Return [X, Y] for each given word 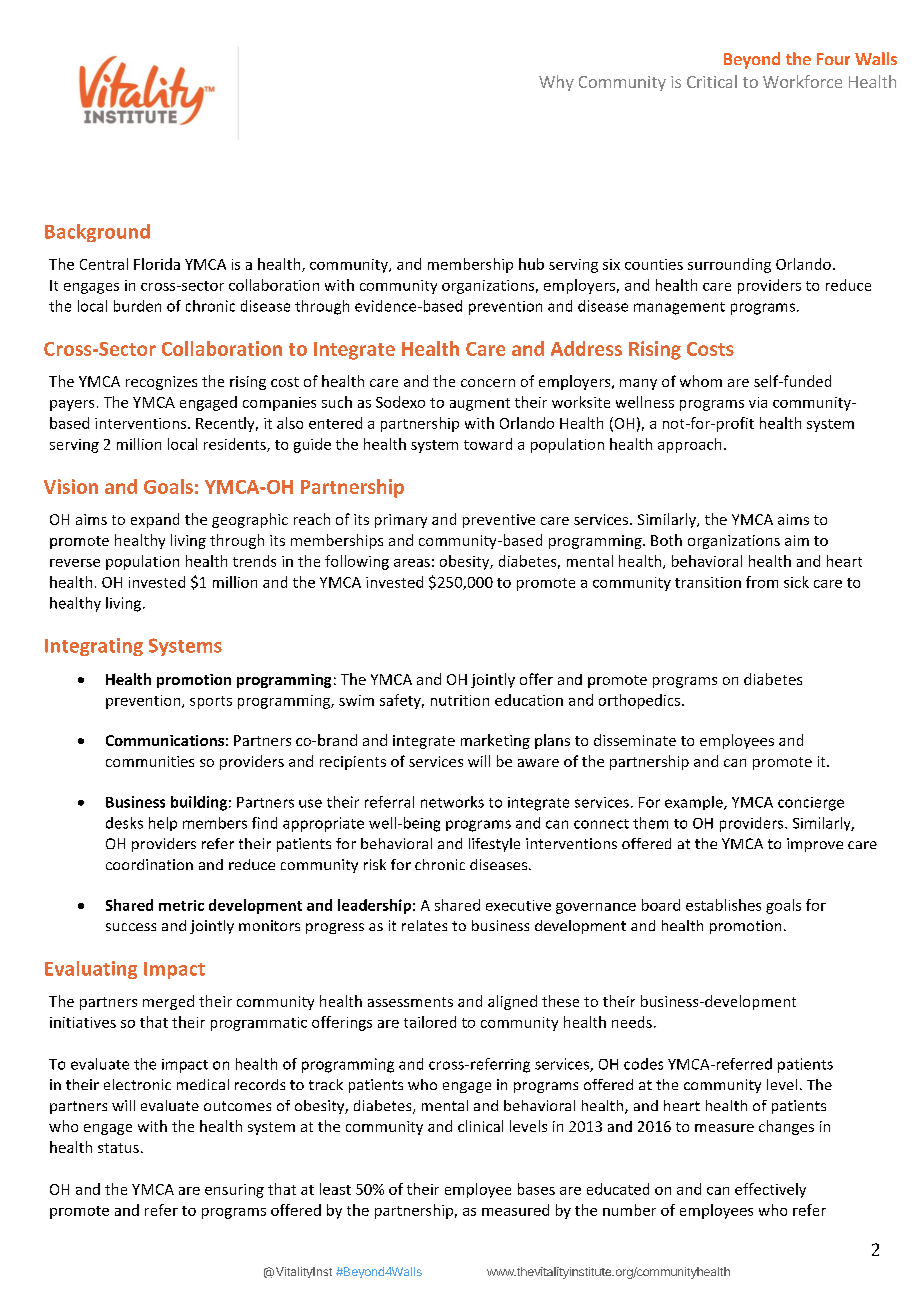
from [762, 582]
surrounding [729, 265]
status [118, 1148]
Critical [712, 81]
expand [155, 520]
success [131, 927]
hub [531, 264]
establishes [723, 905]
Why [556, 83]
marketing [495, 741]
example [695, 803]
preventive [499, 521]
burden [137, 306]
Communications [165, 740]
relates [424, 925]
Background [97, 233]
